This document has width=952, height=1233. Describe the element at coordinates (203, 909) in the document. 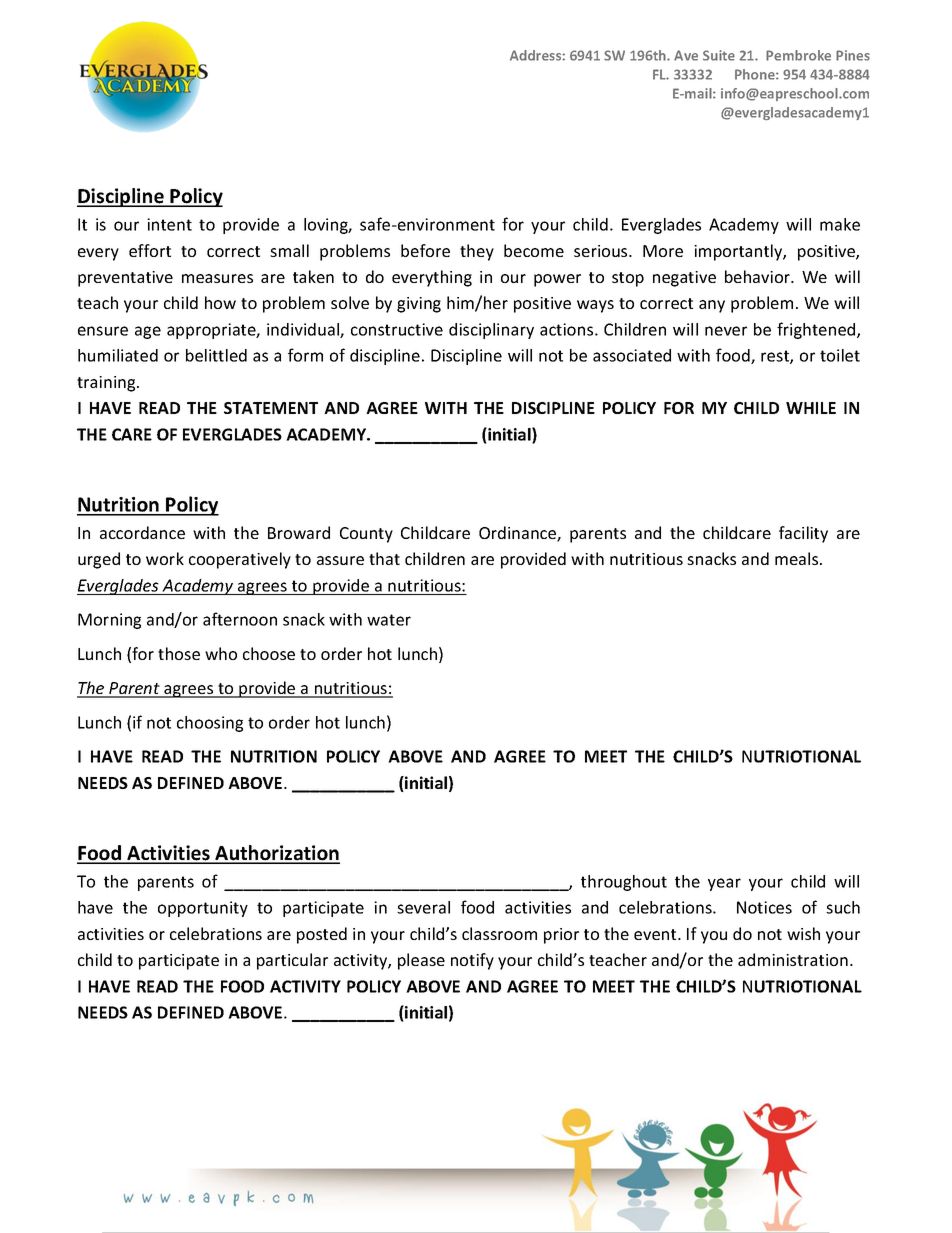

I see `opportunity` at that location.
